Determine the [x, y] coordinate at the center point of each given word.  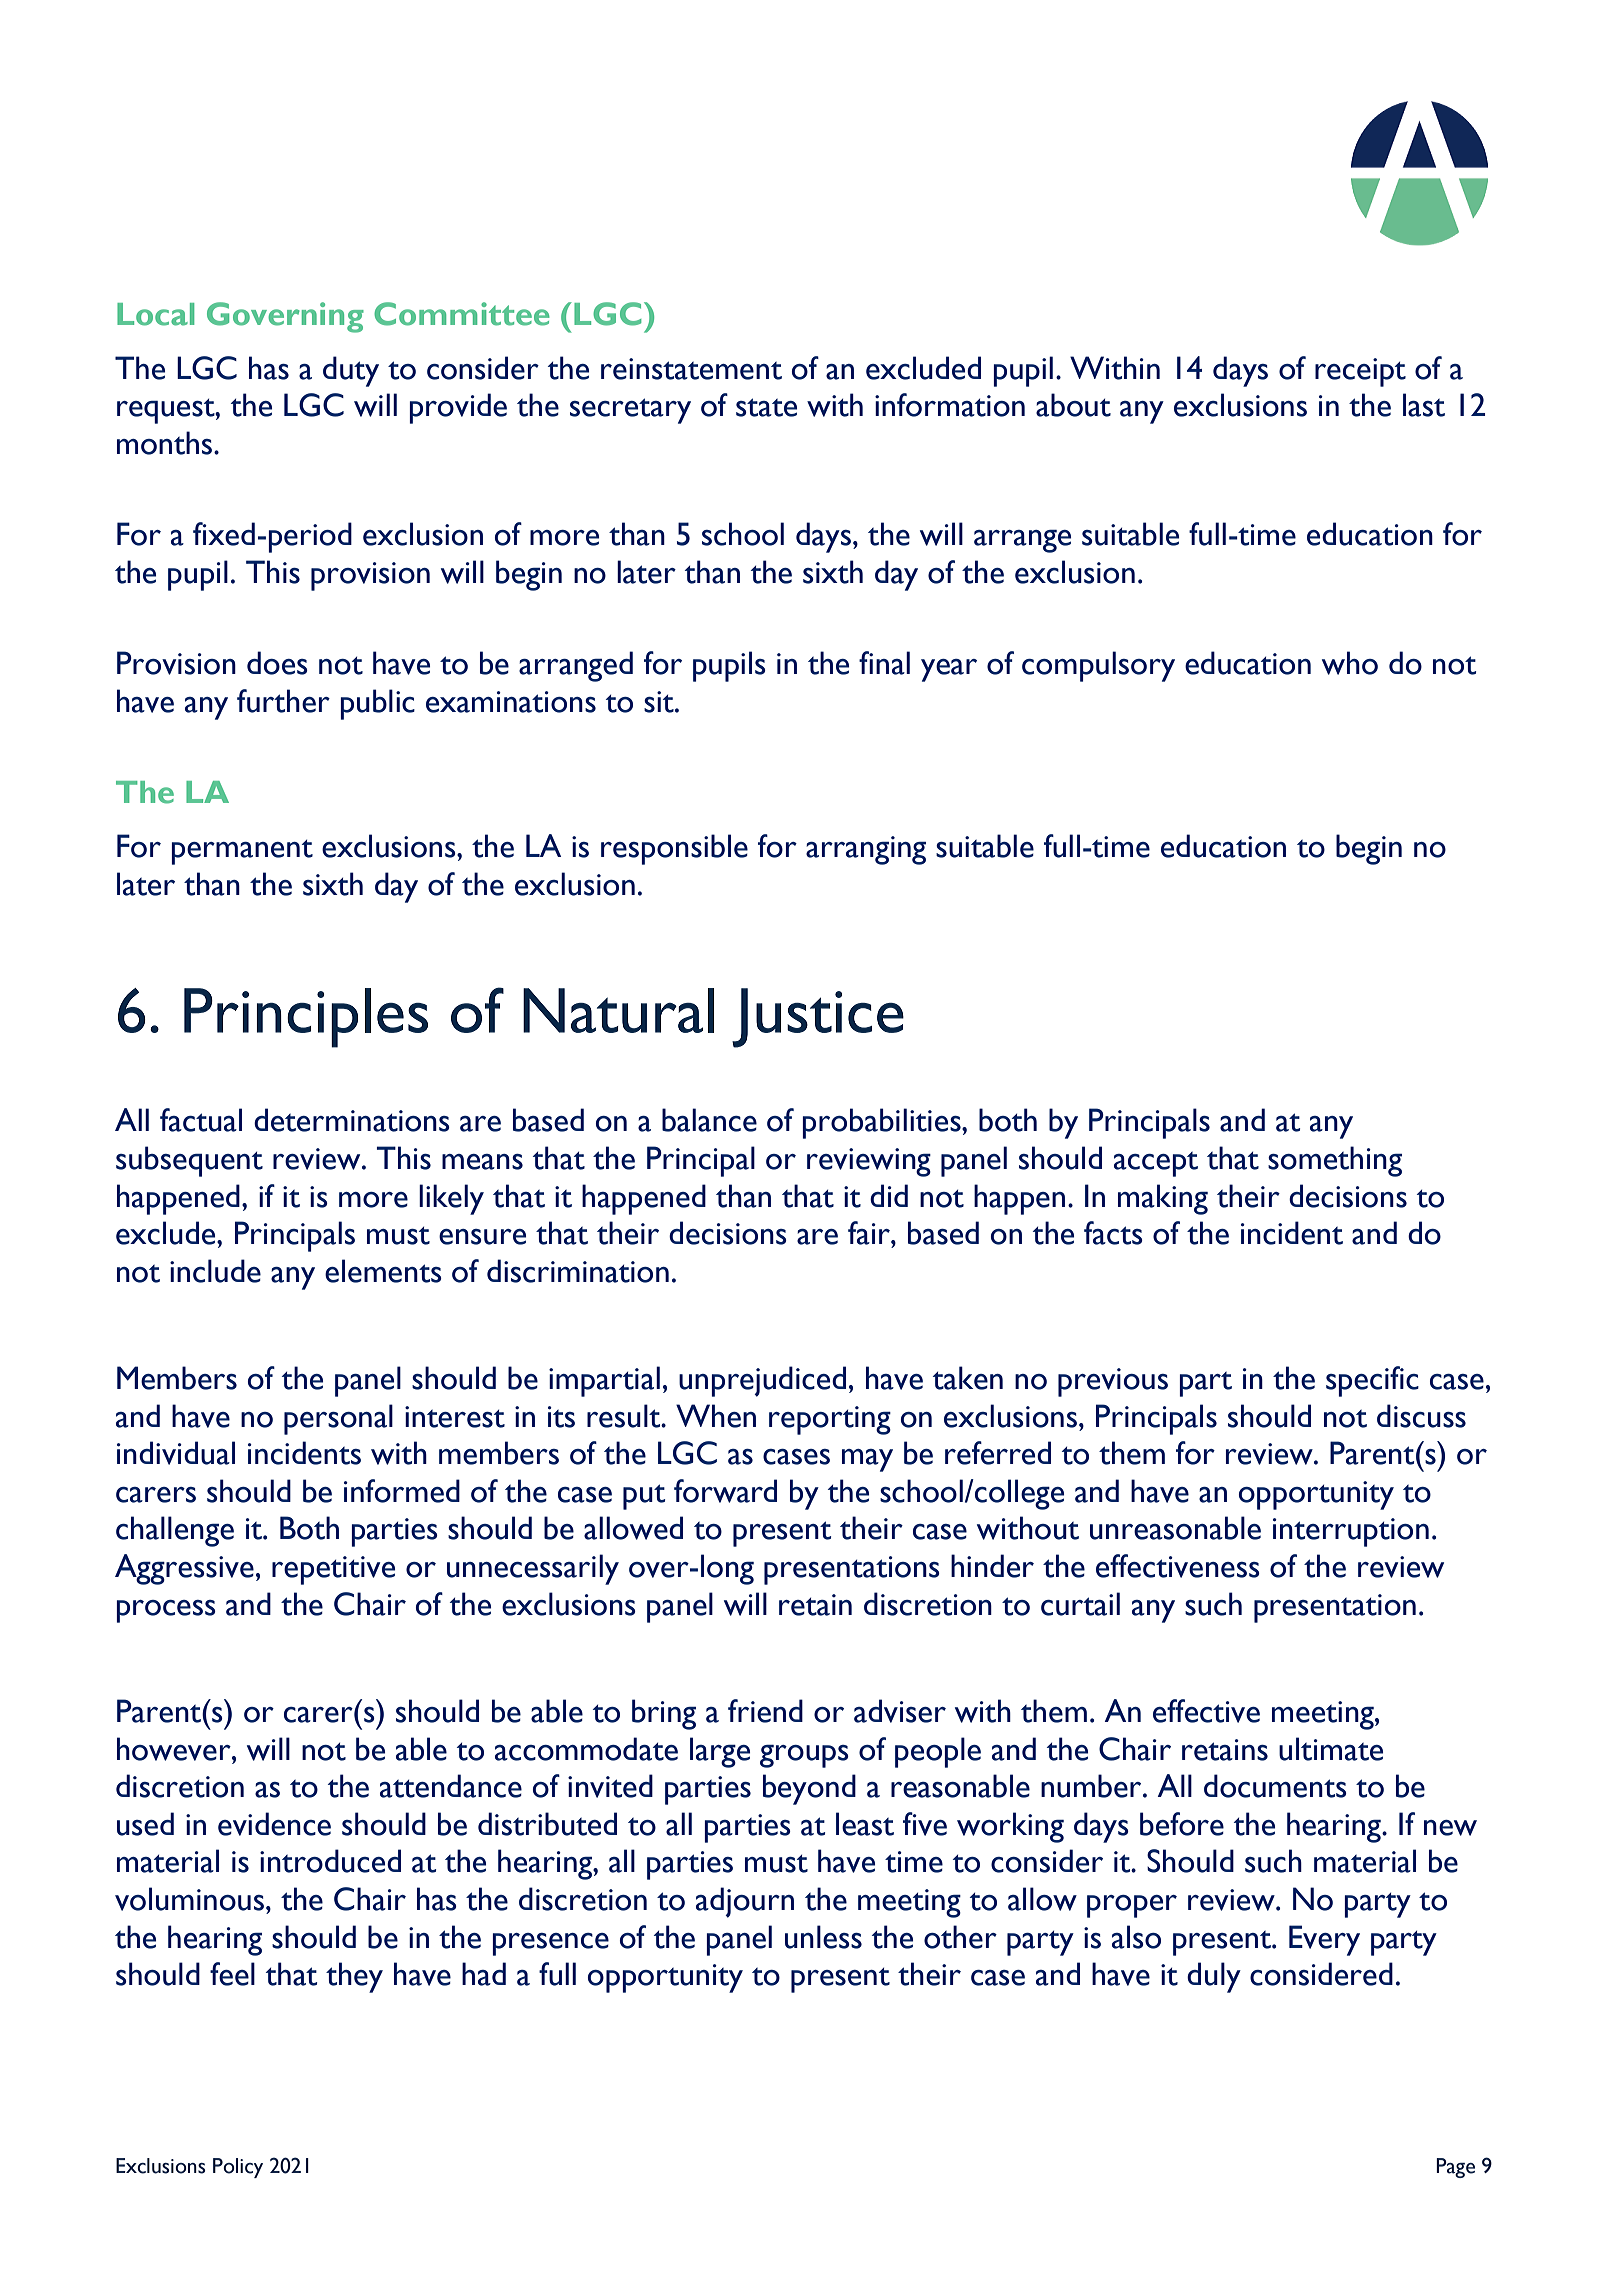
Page [1455, 2168]
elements [383, 1271]
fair [870, 1233]
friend [765, 1711]
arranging [866, 850]
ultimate [1331, 1749]
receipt [1360, 372]
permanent [242, 852]
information [950, 405]
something [1335, 1161]
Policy [238, 2168]
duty [351, 371]
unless [823, 1937]
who [1350, 663]
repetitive [333, 1570]
